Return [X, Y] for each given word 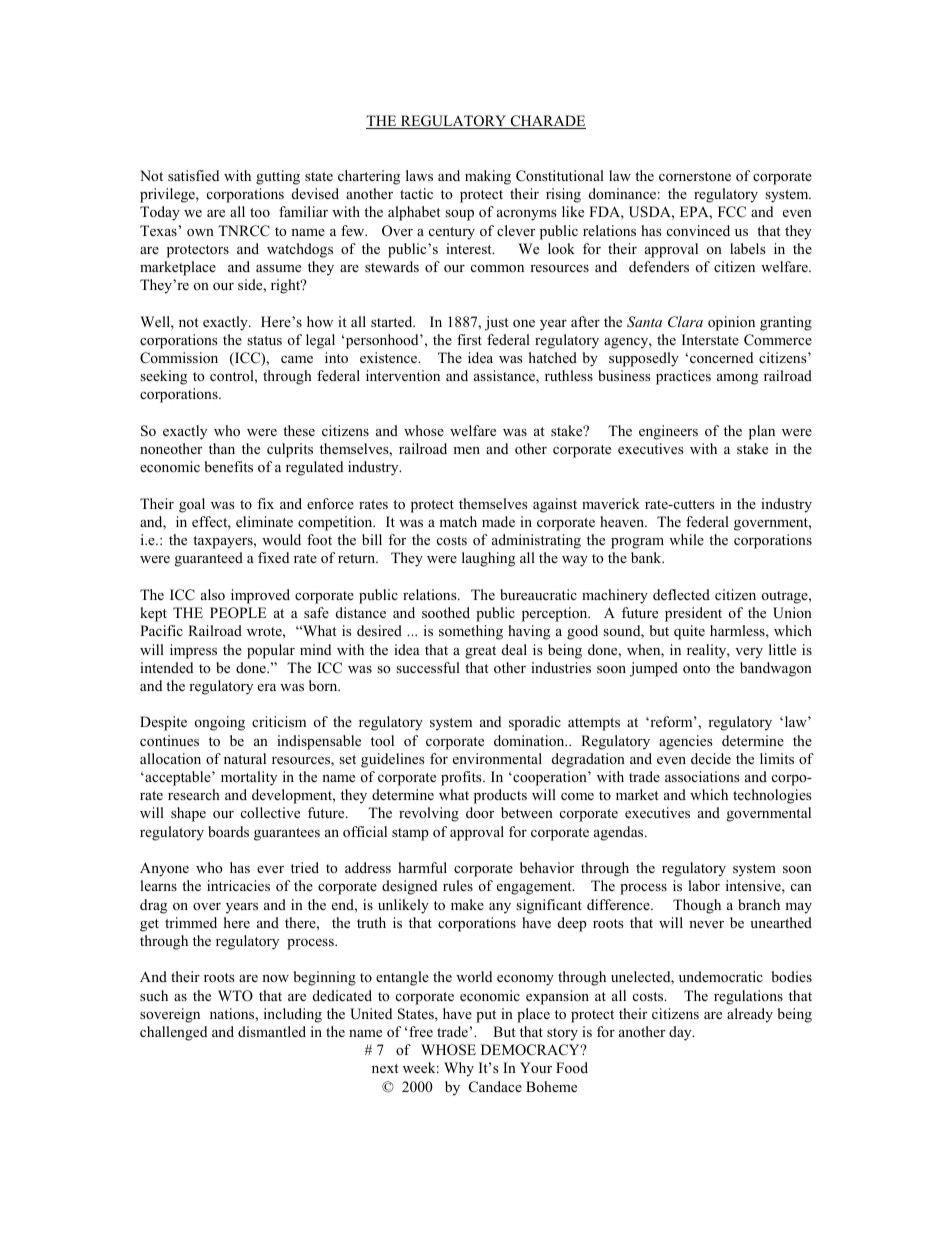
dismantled [272, 1031]
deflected [681, 594]
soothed [446, 612]
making [488, 177]
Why [459, 1069]
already [750, 1015]
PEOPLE [238, 613]
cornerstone [695, 176]
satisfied [193, 175]
